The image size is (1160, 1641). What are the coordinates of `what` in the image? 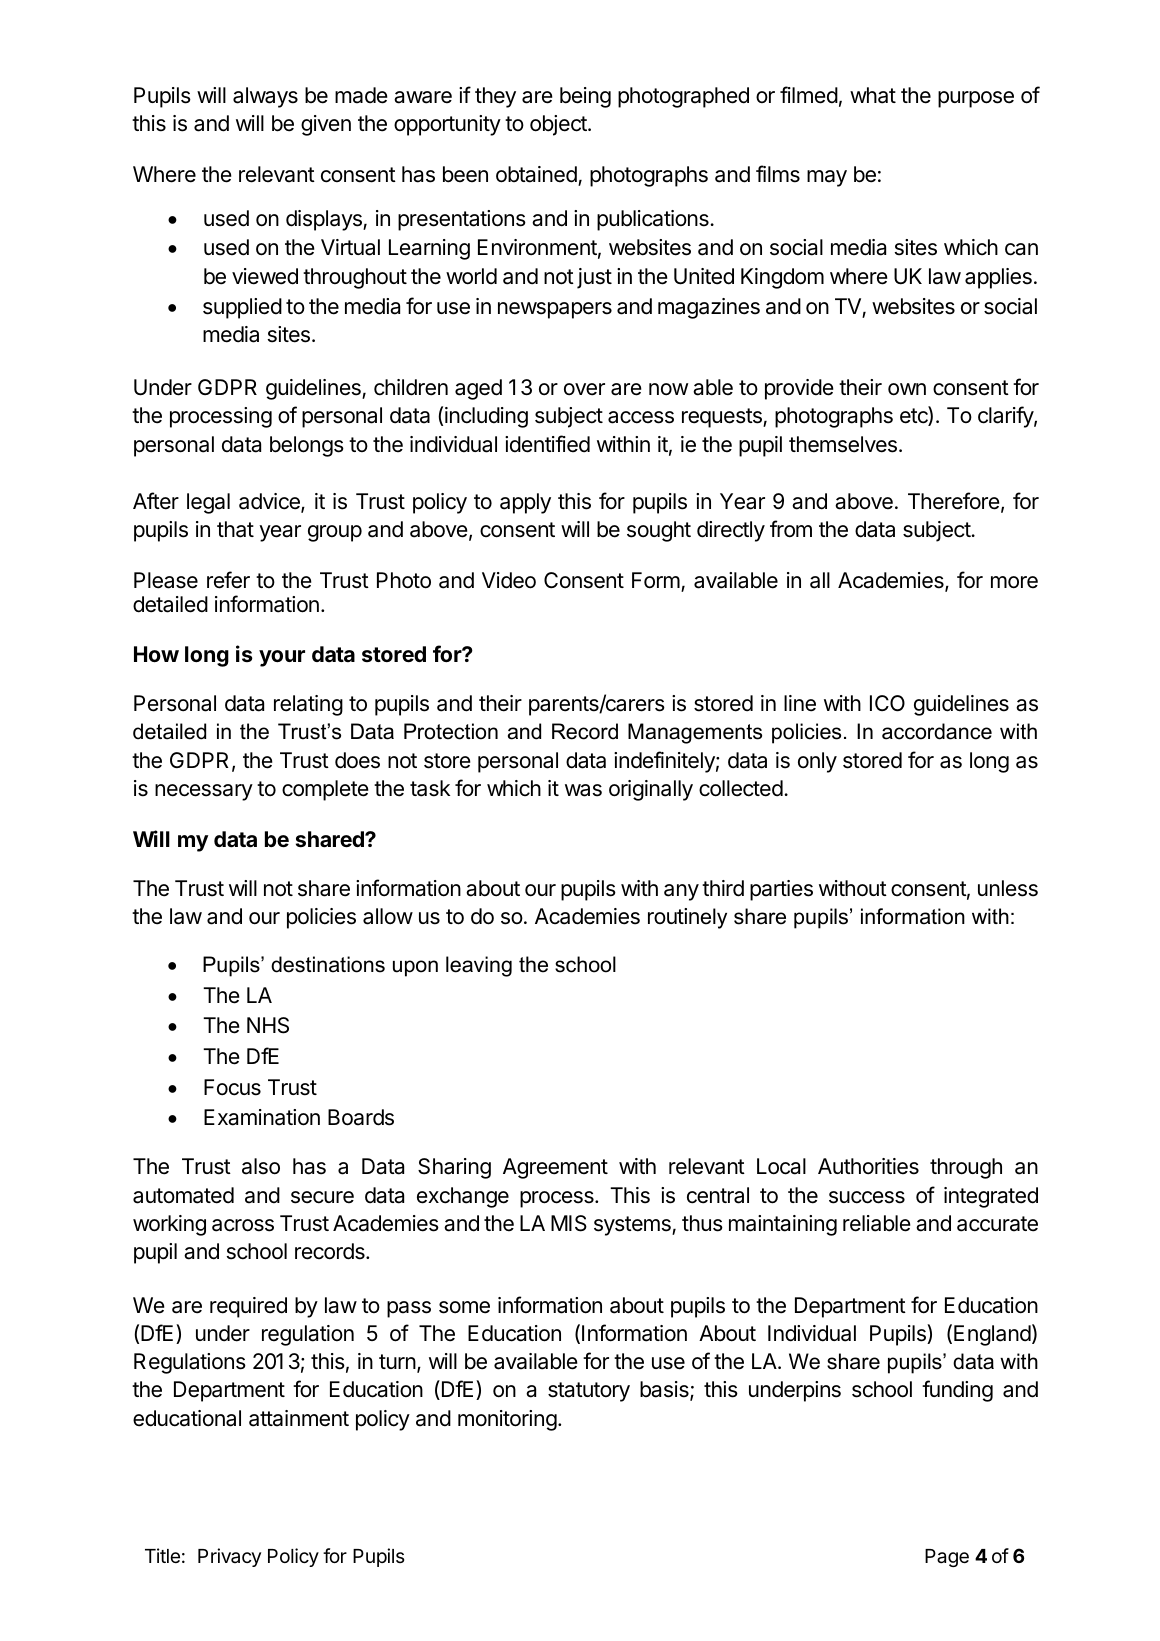 It's located at (873, 95).
